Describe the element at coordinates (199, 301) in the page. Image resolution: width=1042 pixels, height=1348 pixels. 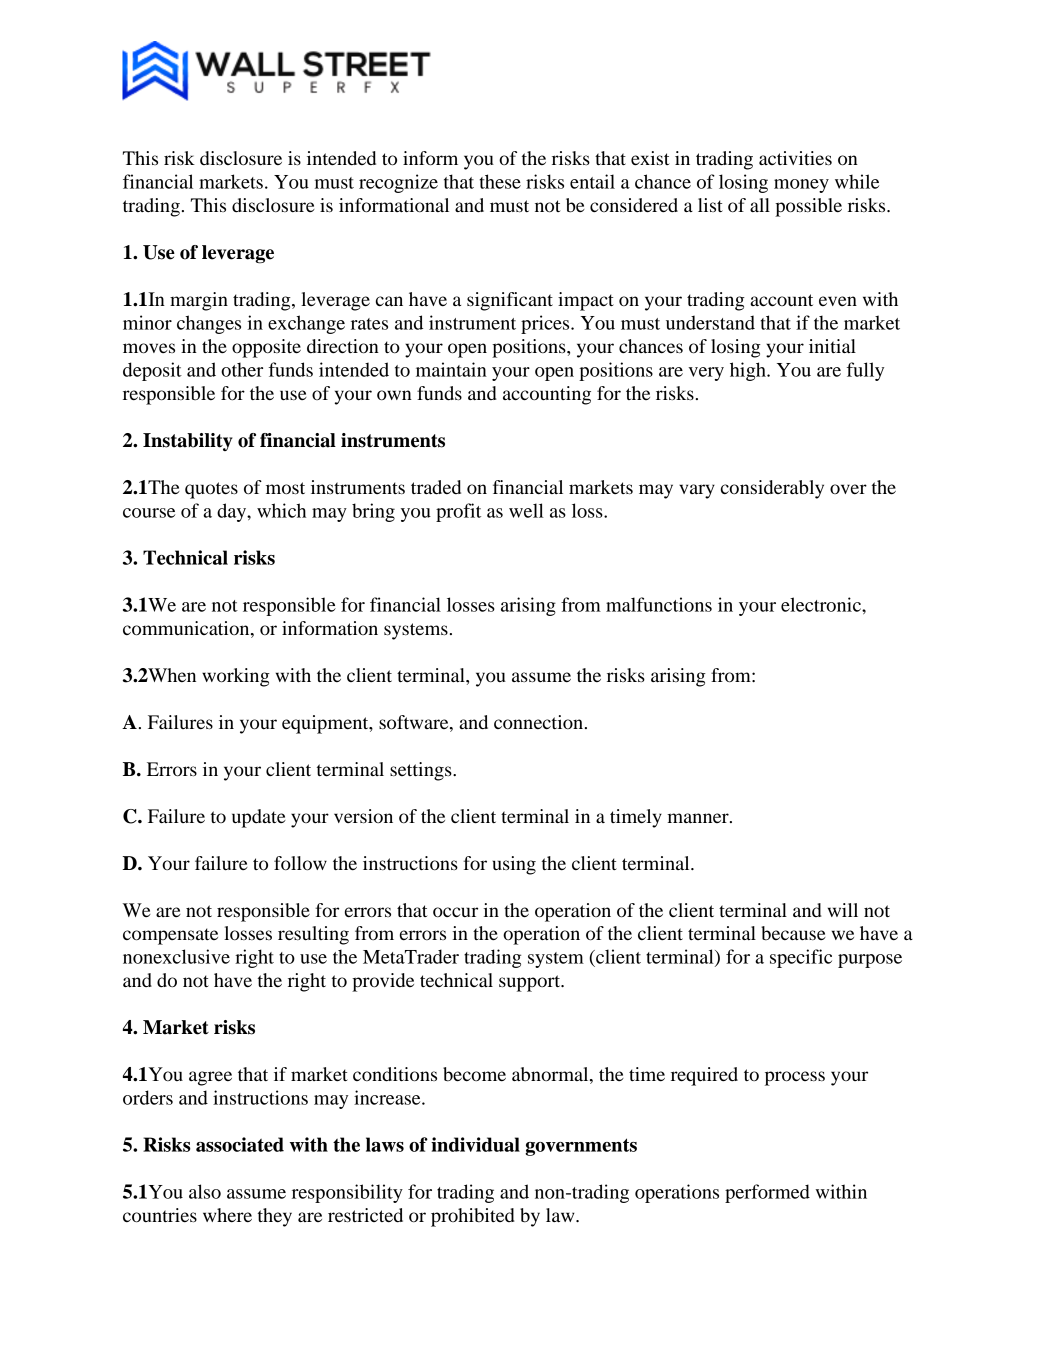
I see `margin` at that location.
